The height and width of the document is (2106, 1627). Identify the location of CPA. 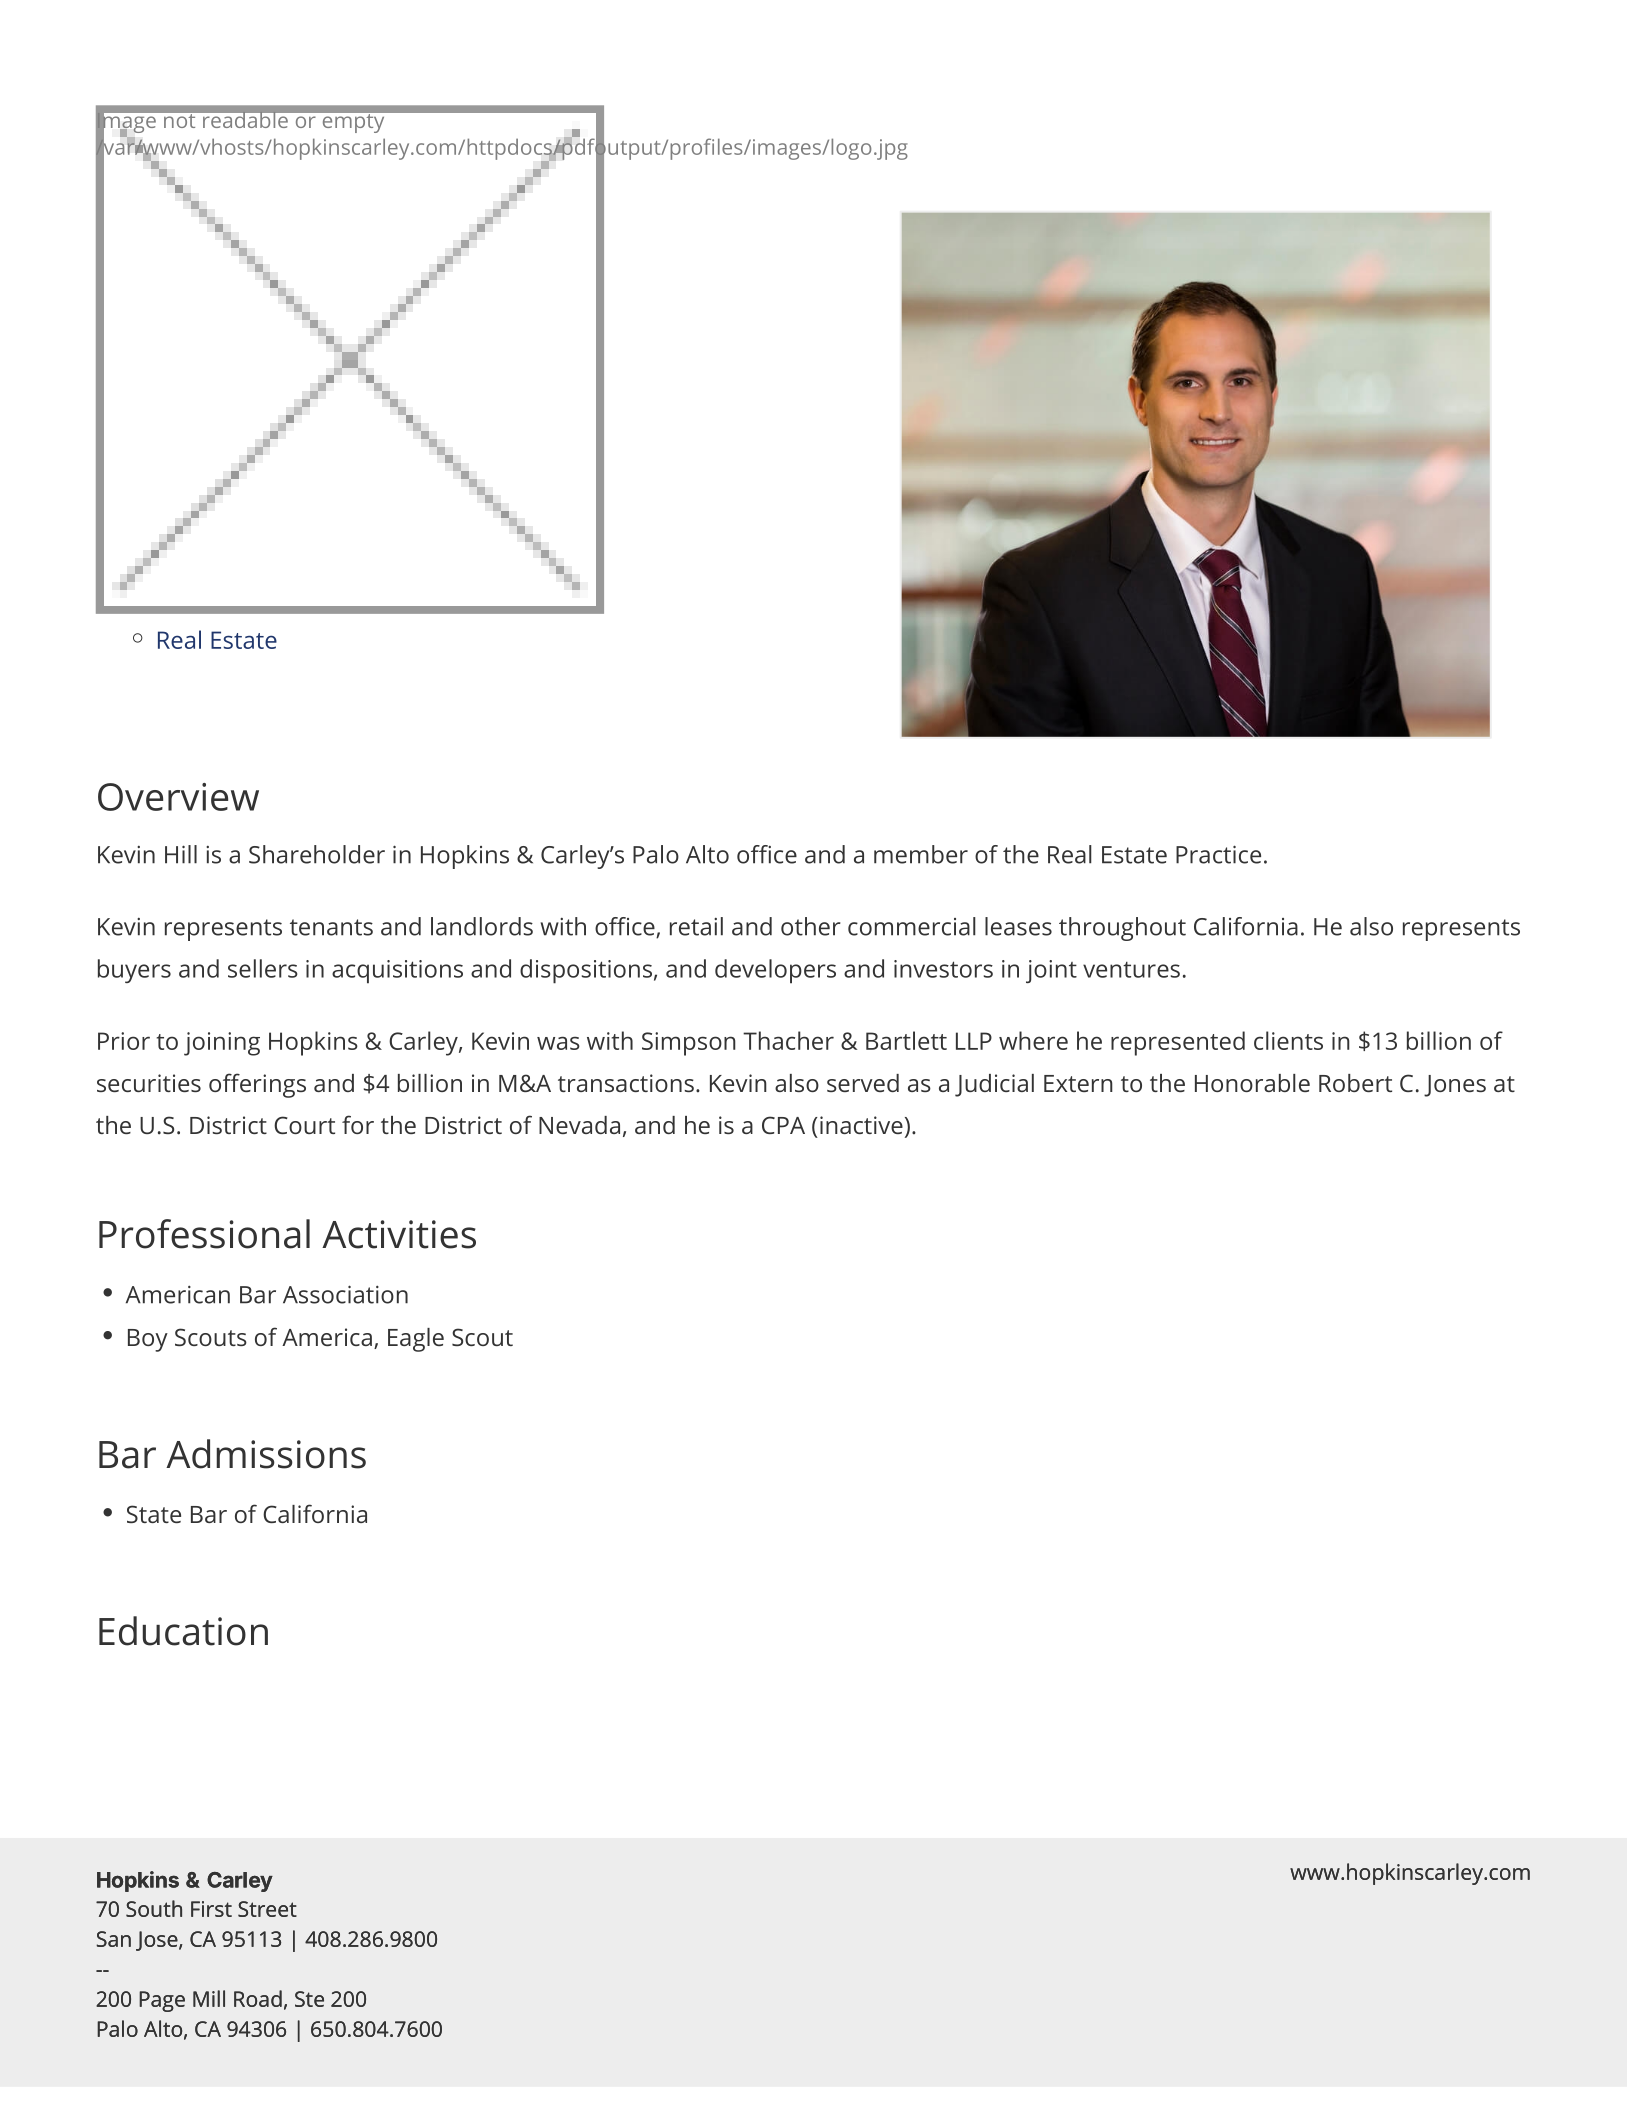
(783, 1125).
